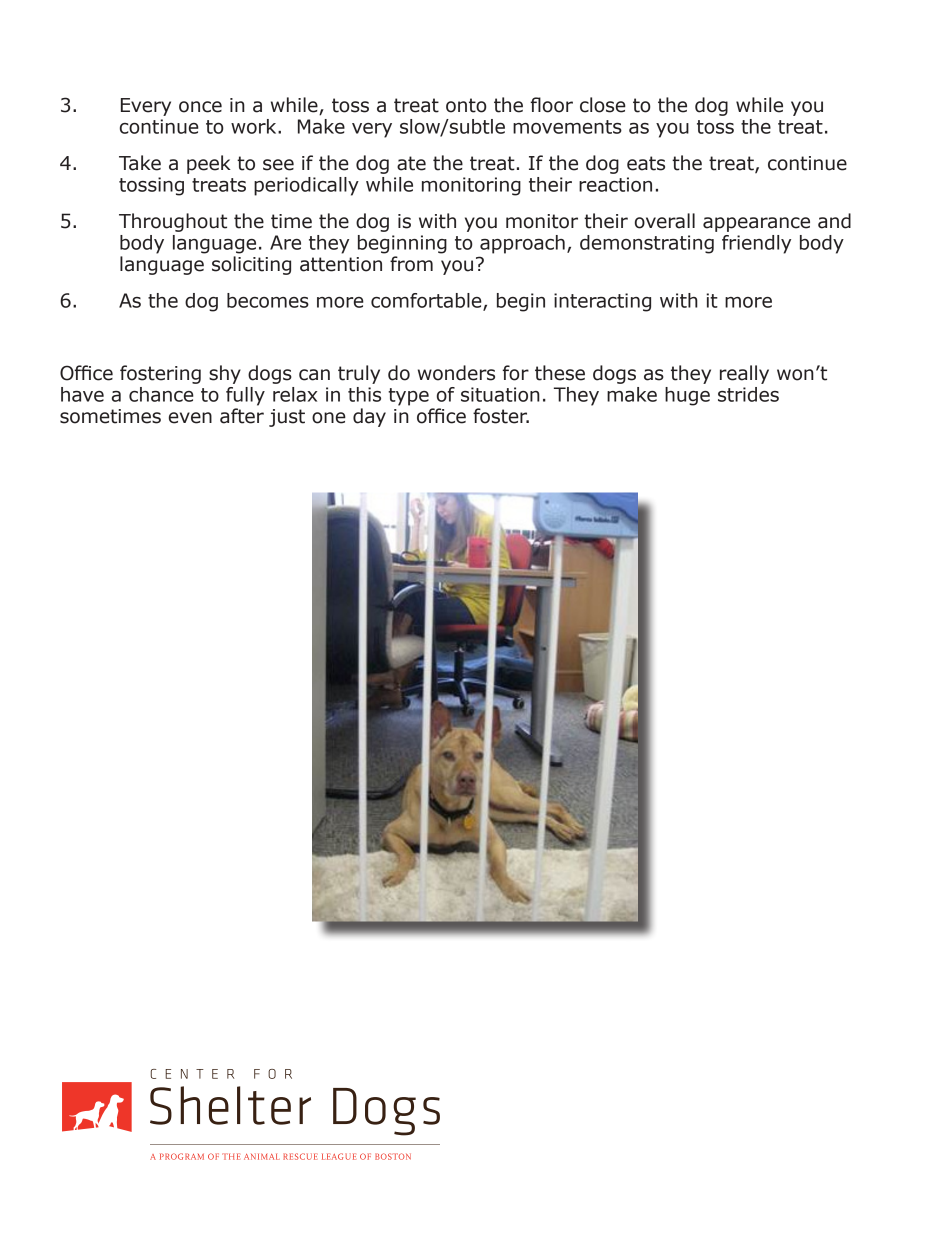 The height and width of the screenshot is (1250, 952). What do you see at coordinates (251, 265) in the screenshot?
I see `soliciting` at bounding box center [251, 265].
